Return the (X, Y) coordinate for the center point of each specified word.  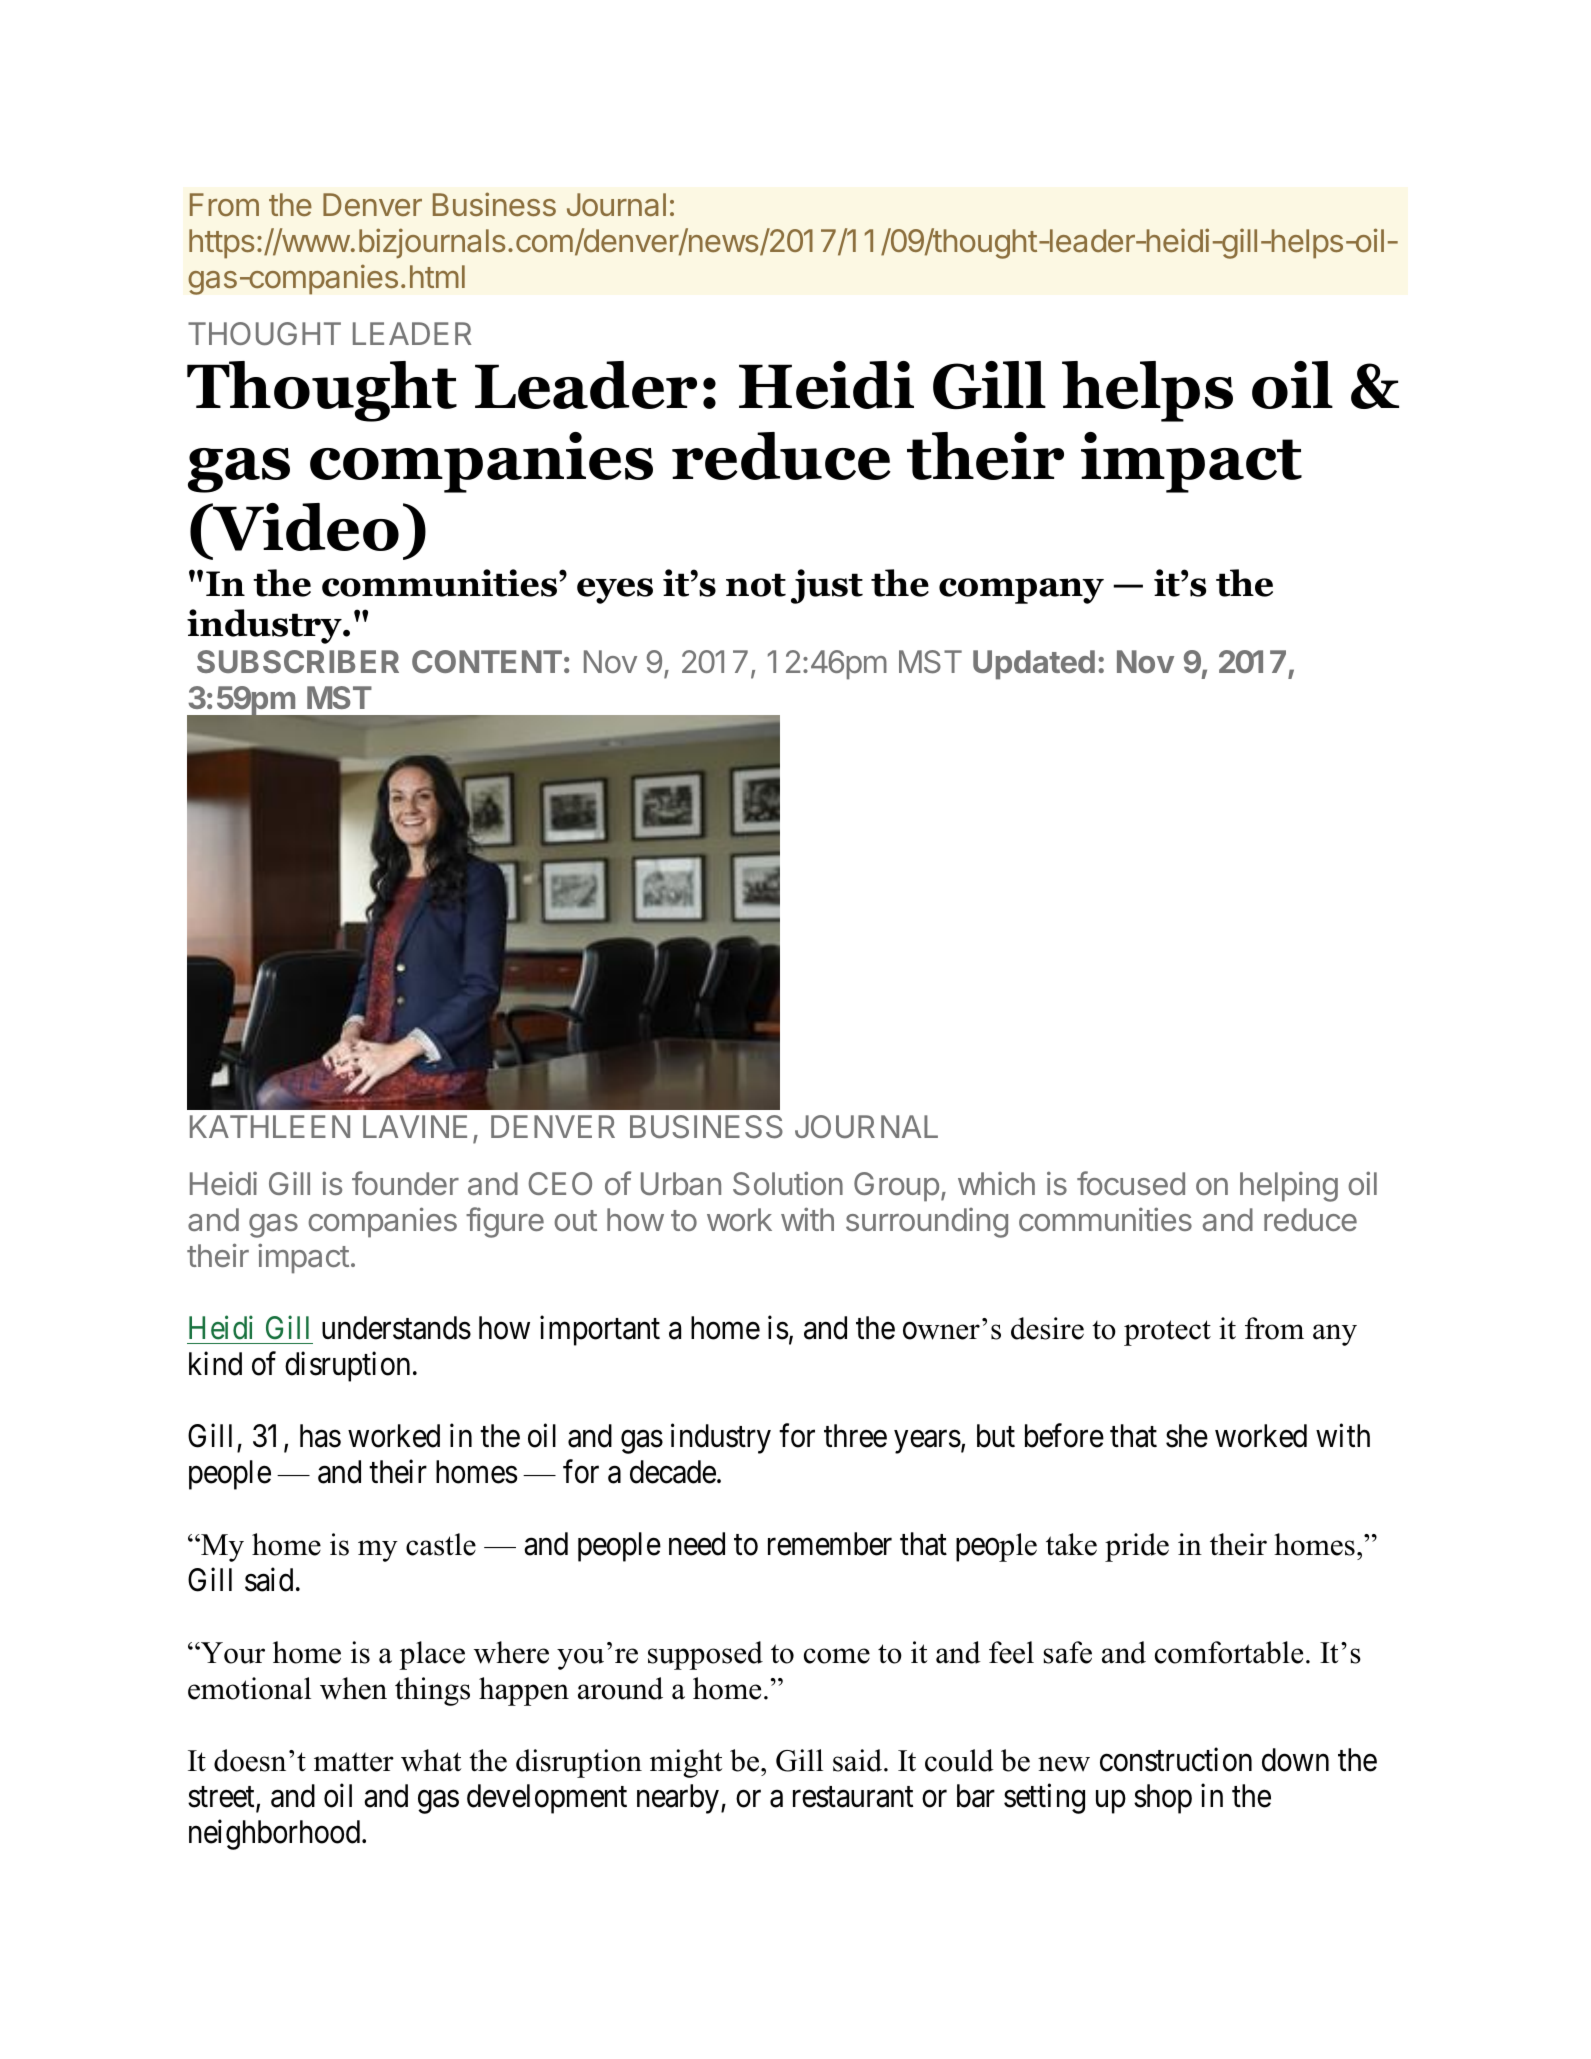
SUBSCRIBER (298, 661)
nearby (678, 1799)
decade (673, 1472)
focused (1131, 1183)
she (1187, 1436)
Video (305, 527)
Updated (1034, 665)
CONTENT (487, 661)
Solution (788, 1183)
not (756, 585)
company (1021, 591)
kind (215, 1364)
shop (1163, 1799)
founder (405, 1183)
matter (354, 1762)
